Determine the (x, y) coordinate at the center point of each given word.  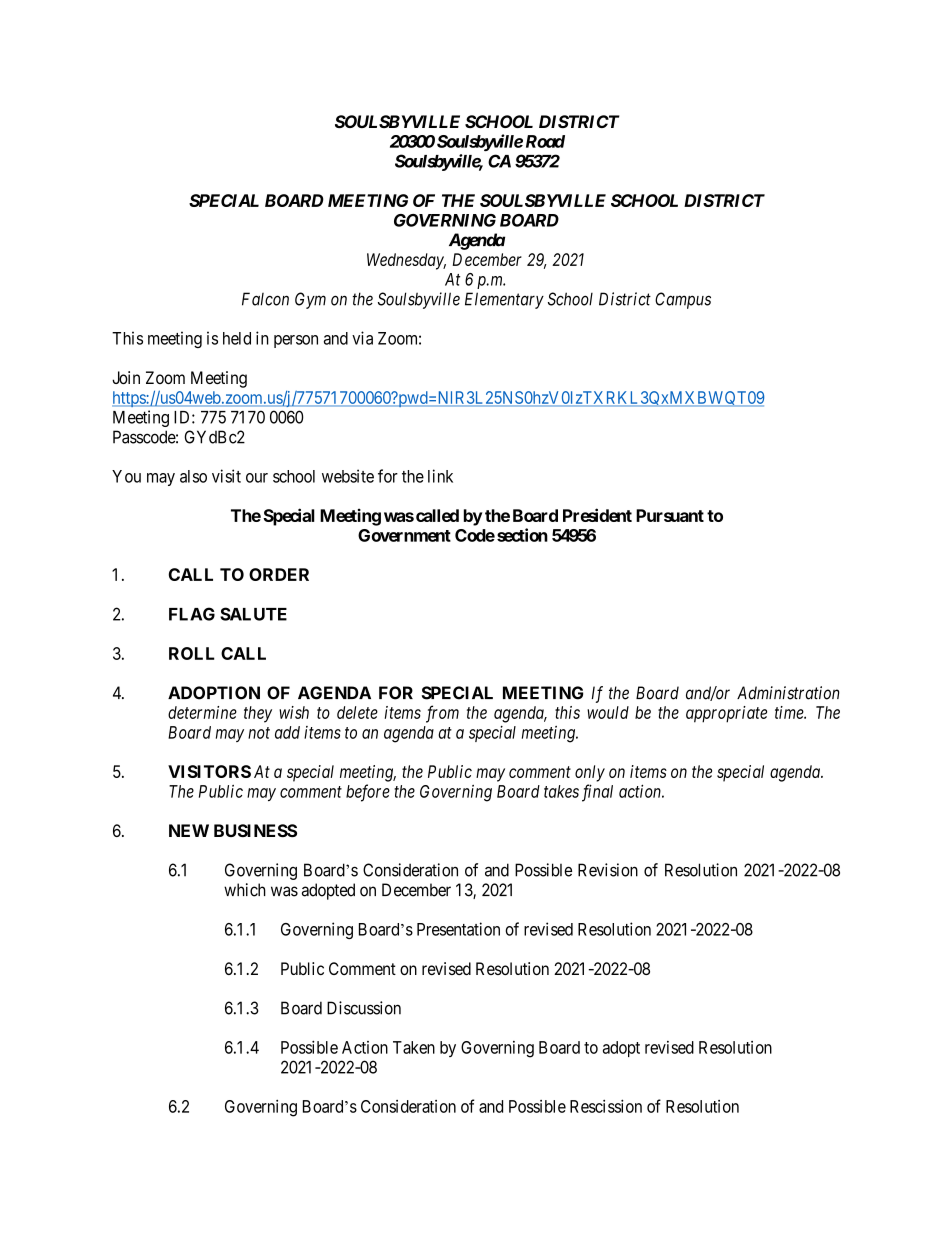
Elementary (504, 300)
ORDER (279, 574)
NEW (189, 830)
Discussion (364, 1008)
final (597, 793)
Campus (683, 300)
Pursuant (670, 515)
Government (404, 535)
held (237, 338)
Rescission (606, 1106)
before (368, 793)
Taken (414, 1047)
